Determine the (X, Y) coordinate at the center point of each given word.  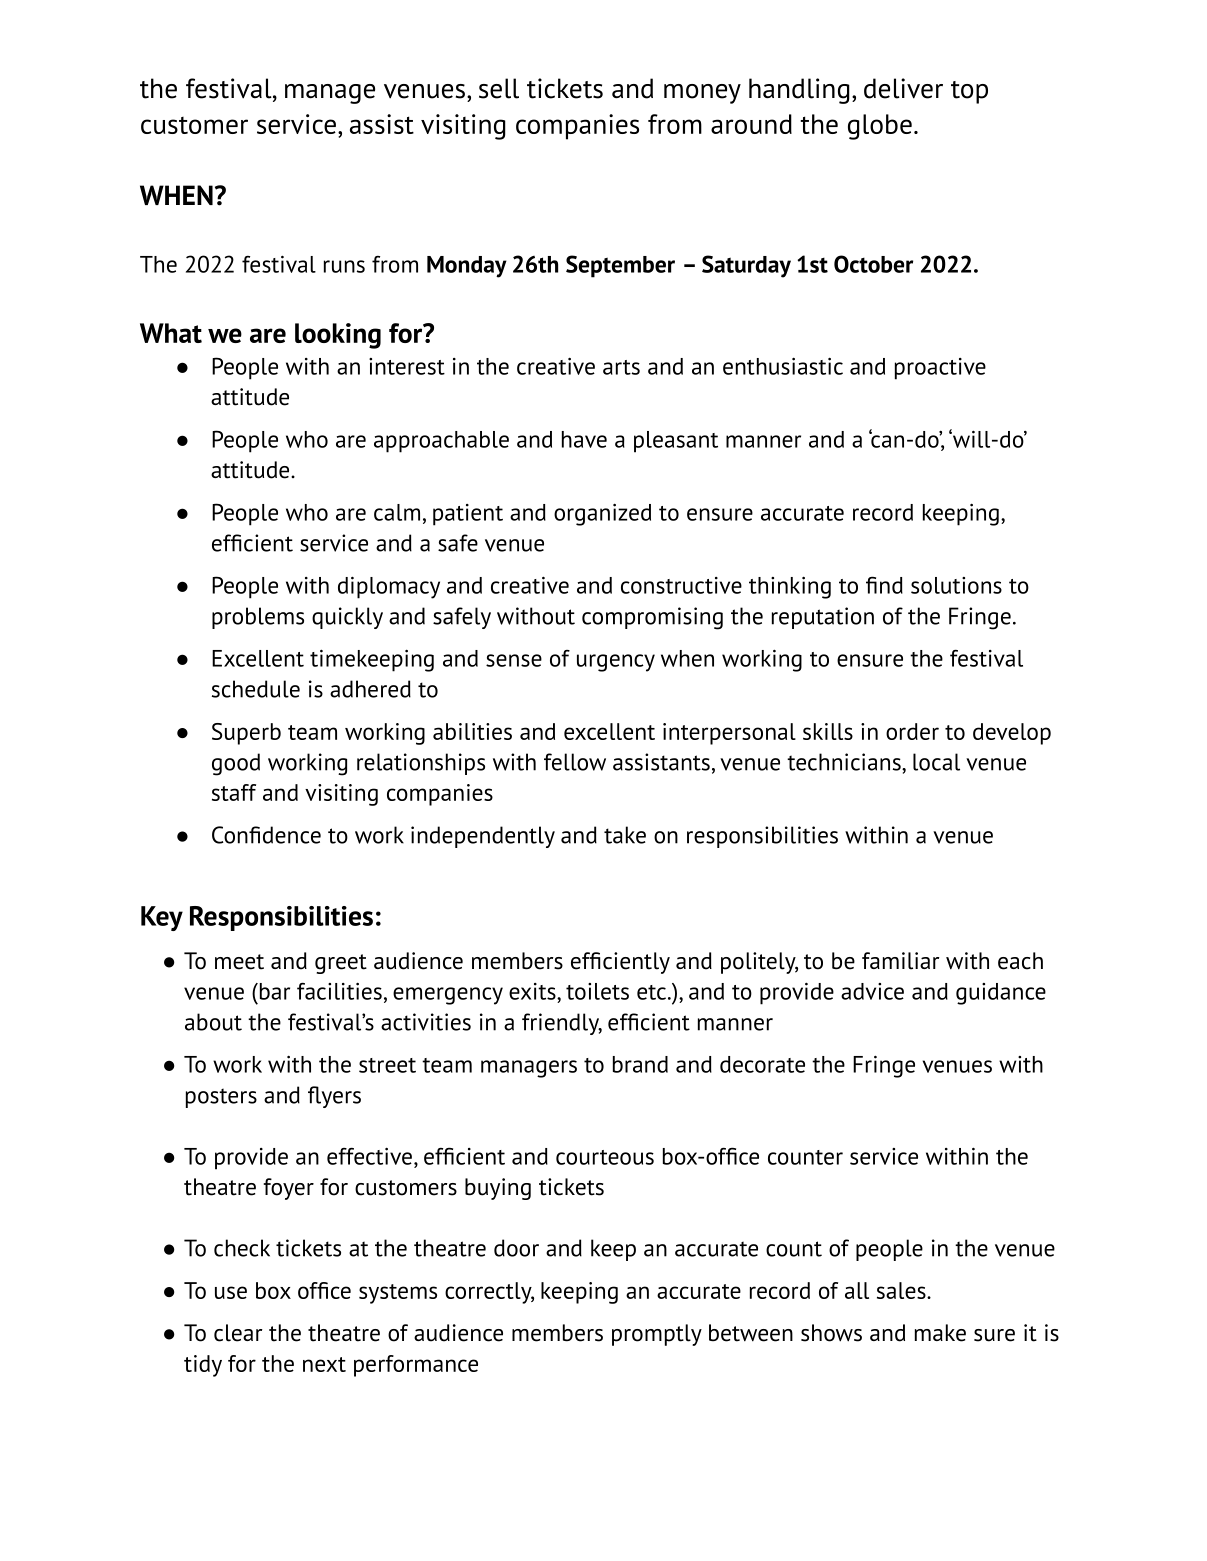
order (912, 731)
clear (238, 1333)
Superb (246, 734)
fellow (575, 762)
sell (499, 88)
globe (880, 127)
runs (344, 266)
